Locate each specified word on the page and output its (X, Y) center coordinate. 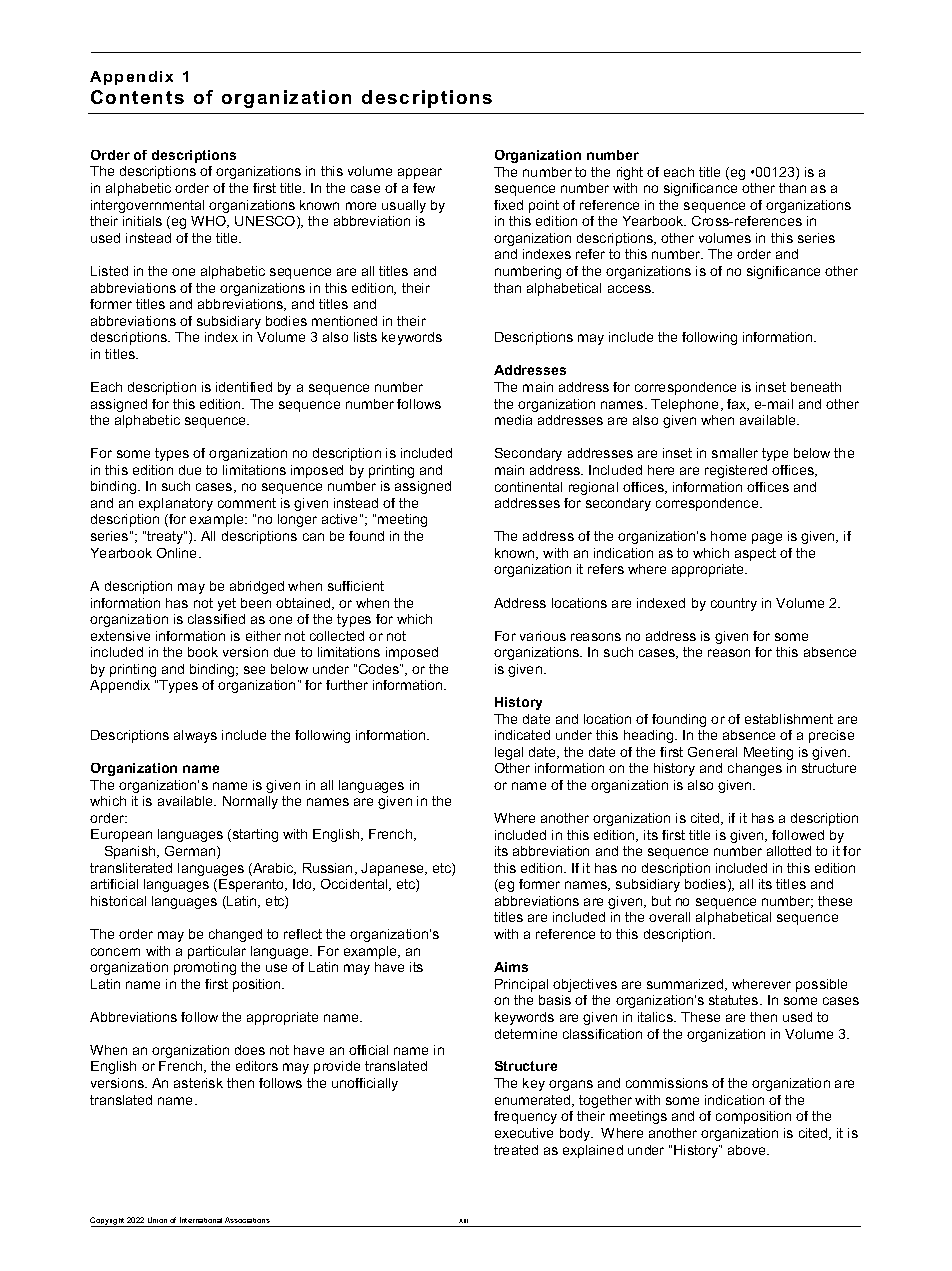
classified (216, 619)
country (734, 604)
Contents (137, 97)
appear (420, 173)
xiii (463, 1221)
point (544, 206)
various (543, 636)
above (748, 1150)
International (201, 1220)
